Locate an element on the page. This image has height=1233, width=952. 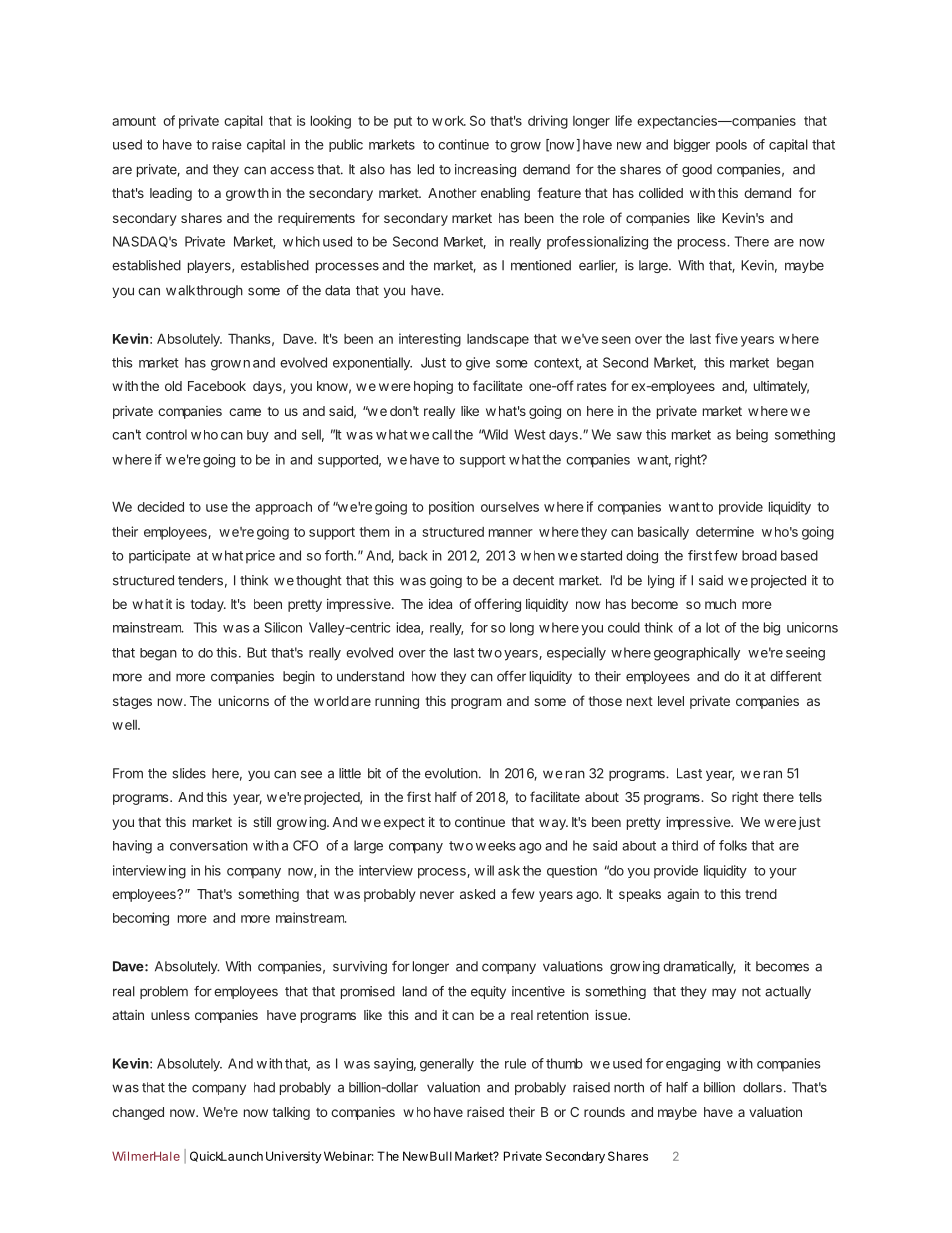
leading is located at coordinates (171, 194).
